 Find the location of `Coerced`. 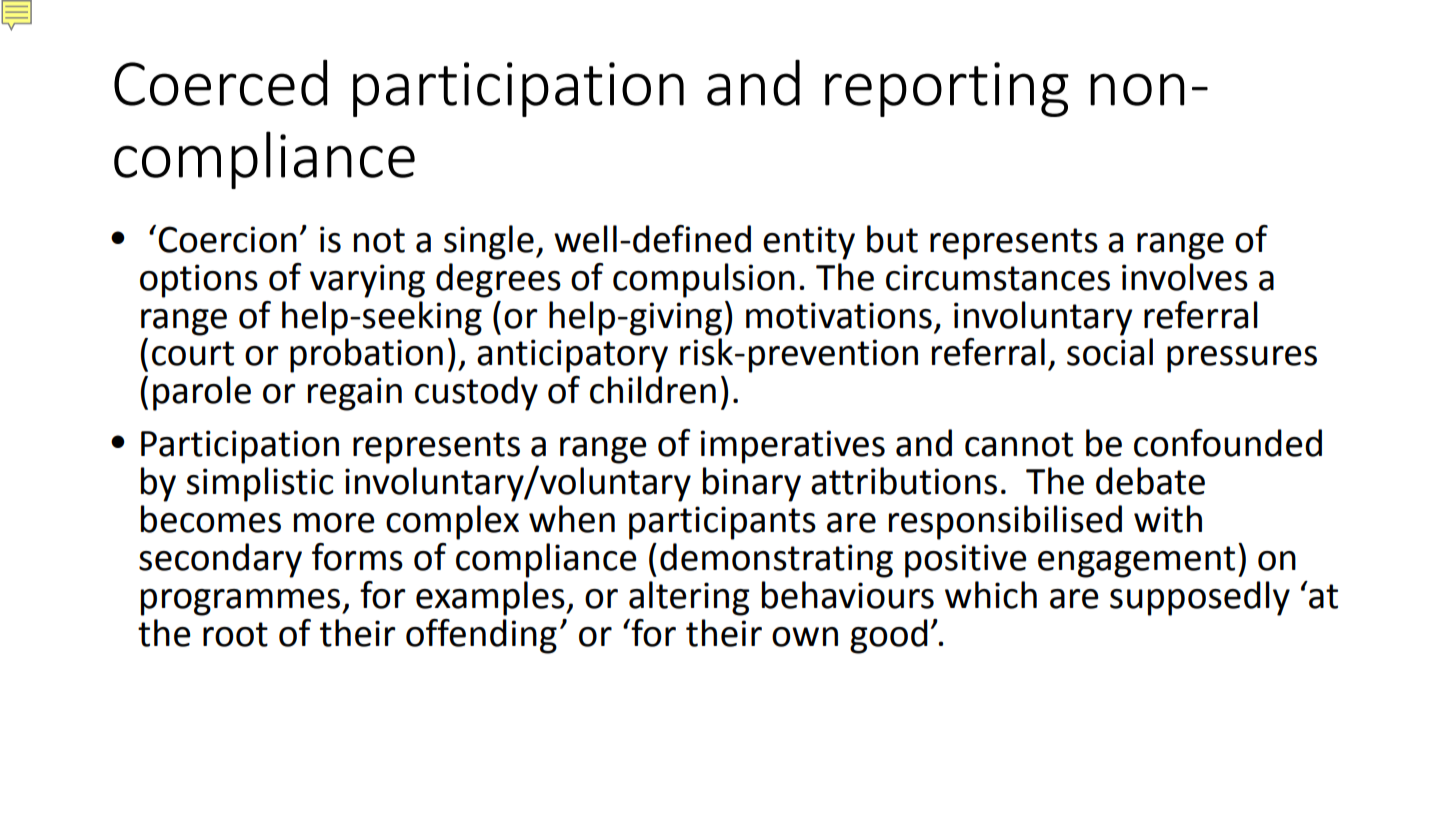

Coerced is located at coordinates (220, 82).
